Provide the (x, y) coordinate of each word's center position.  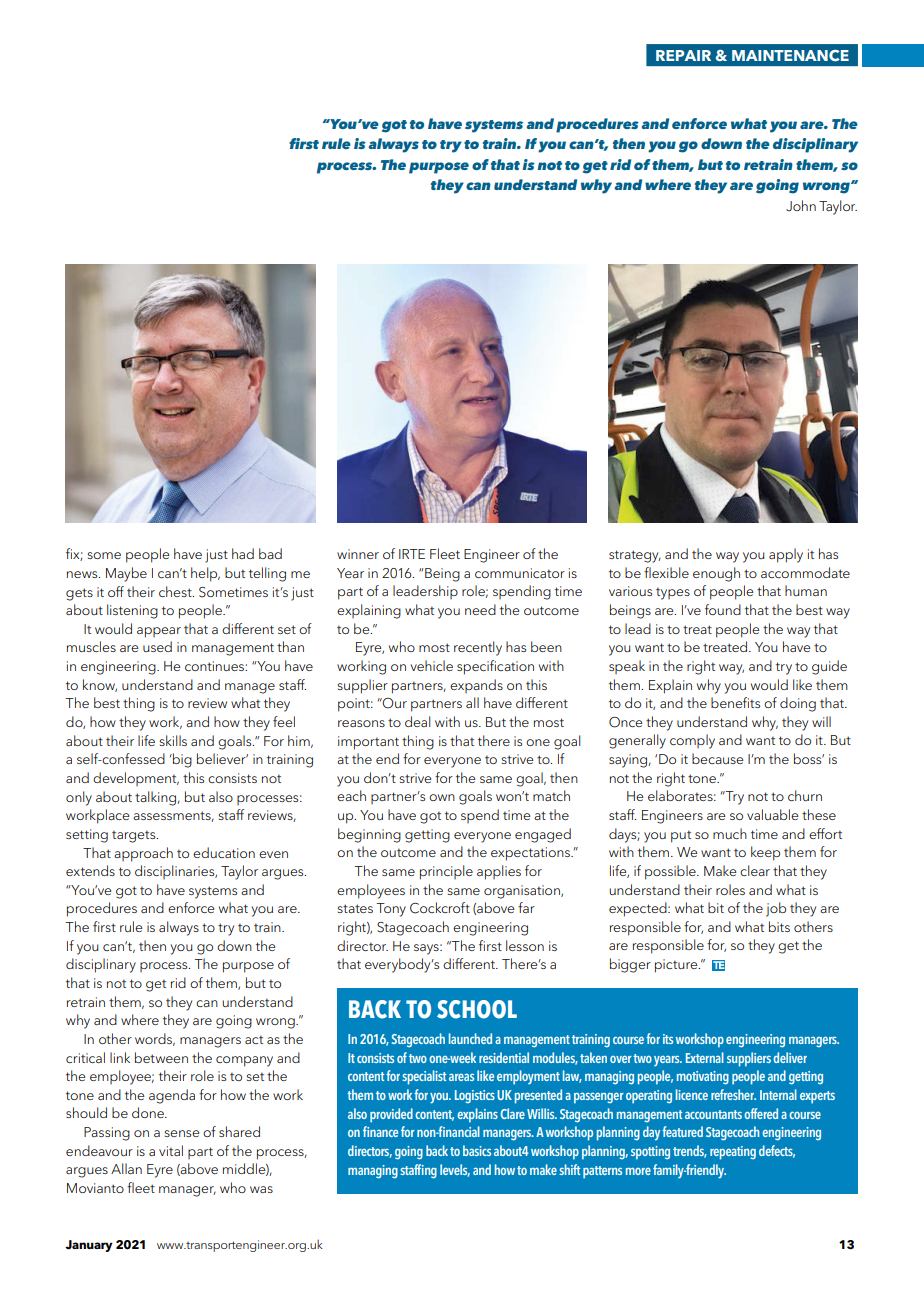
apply (786, 555)
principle (446, 872)
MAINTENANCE (790, 56)
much (730, 833)
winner (358, 554)
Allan (126, 1168)
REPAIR (683, 55)
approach (143, 854)
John (801, 206)
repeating (733, 1153)
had (243, 553)
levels (455, 1170)
